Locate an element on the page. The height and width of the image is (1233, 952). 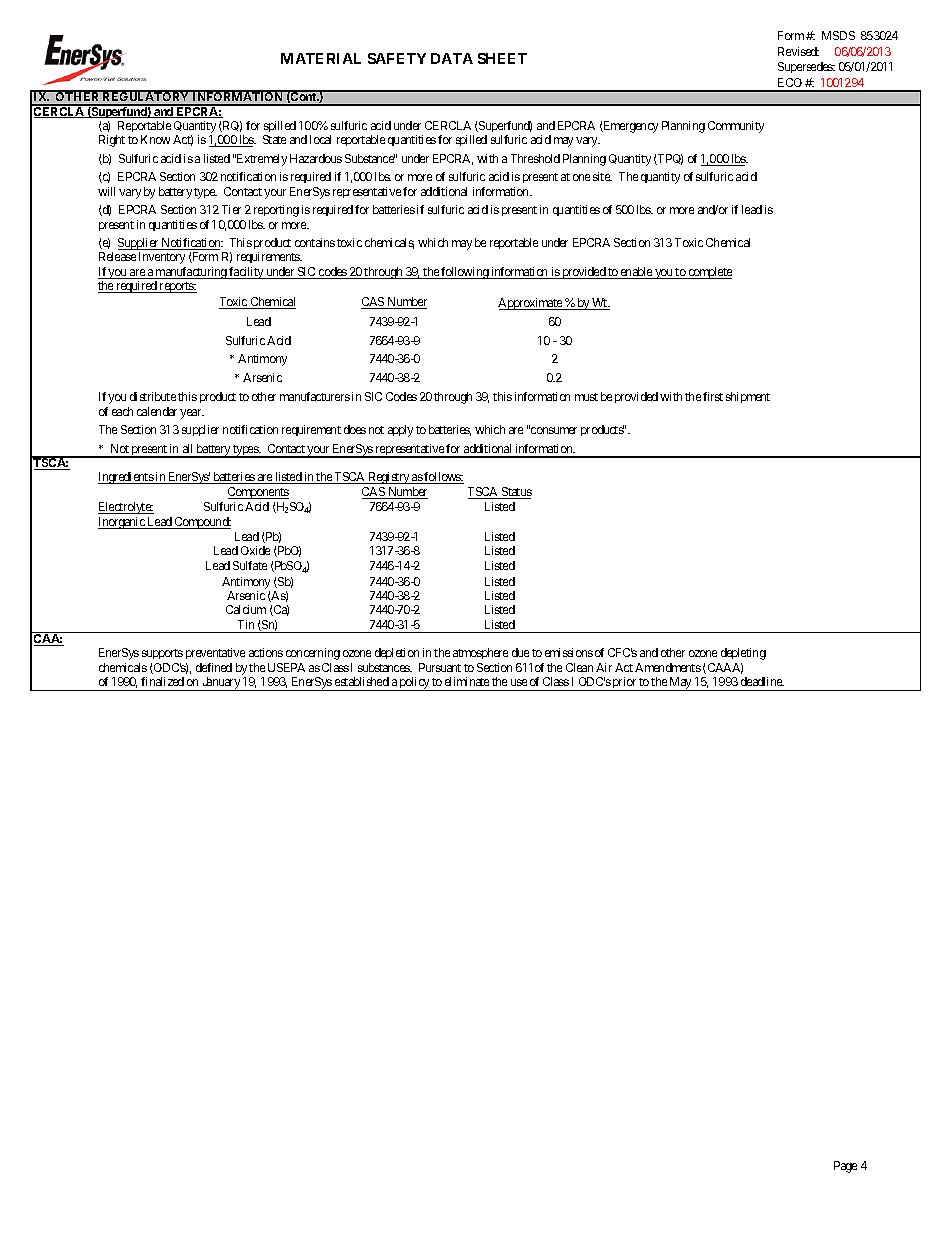
Page is located at coordinates (845, 1167).
